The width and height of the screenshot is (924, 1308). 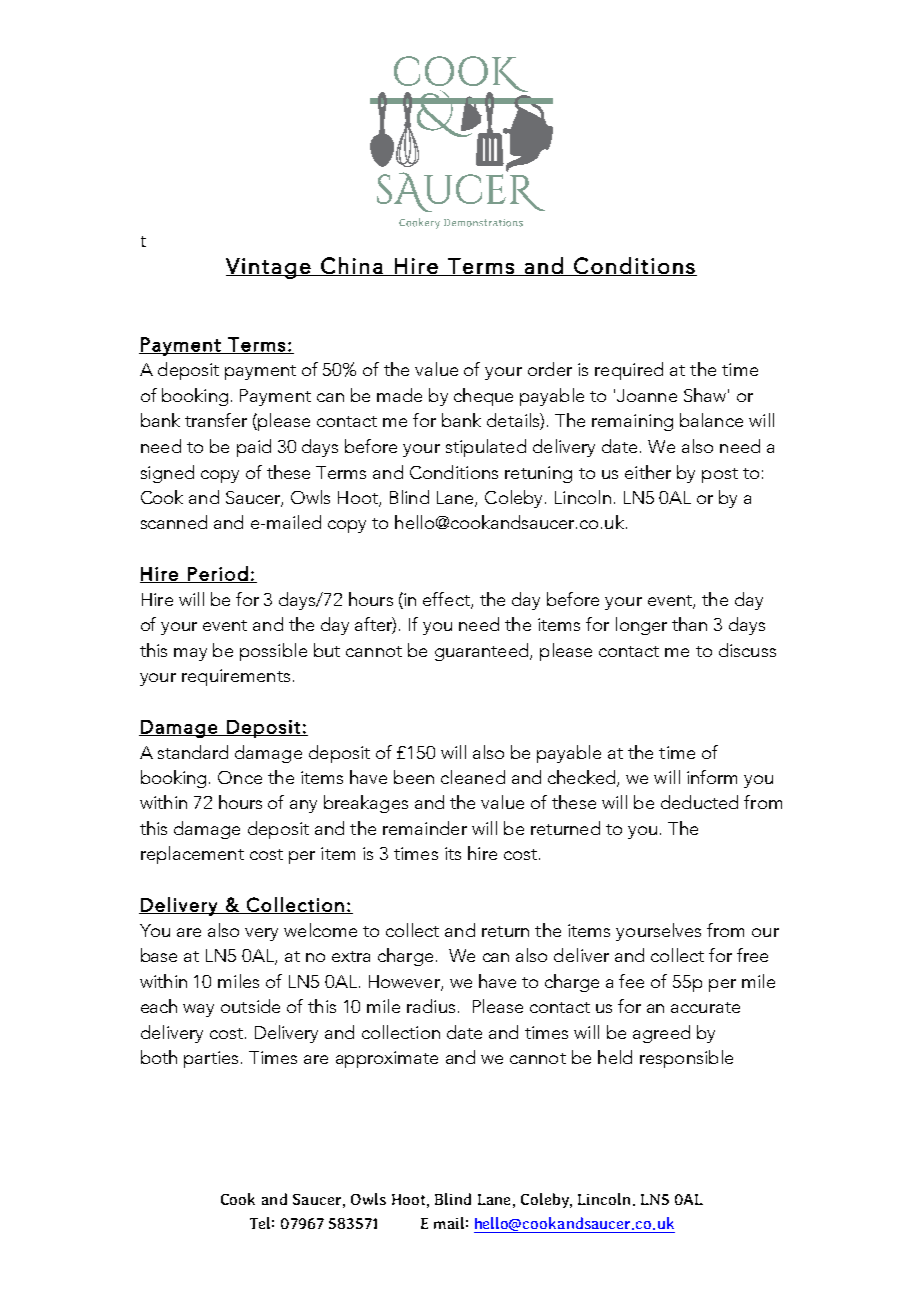 I want to click on replacement, so click(x=192, y=855).
